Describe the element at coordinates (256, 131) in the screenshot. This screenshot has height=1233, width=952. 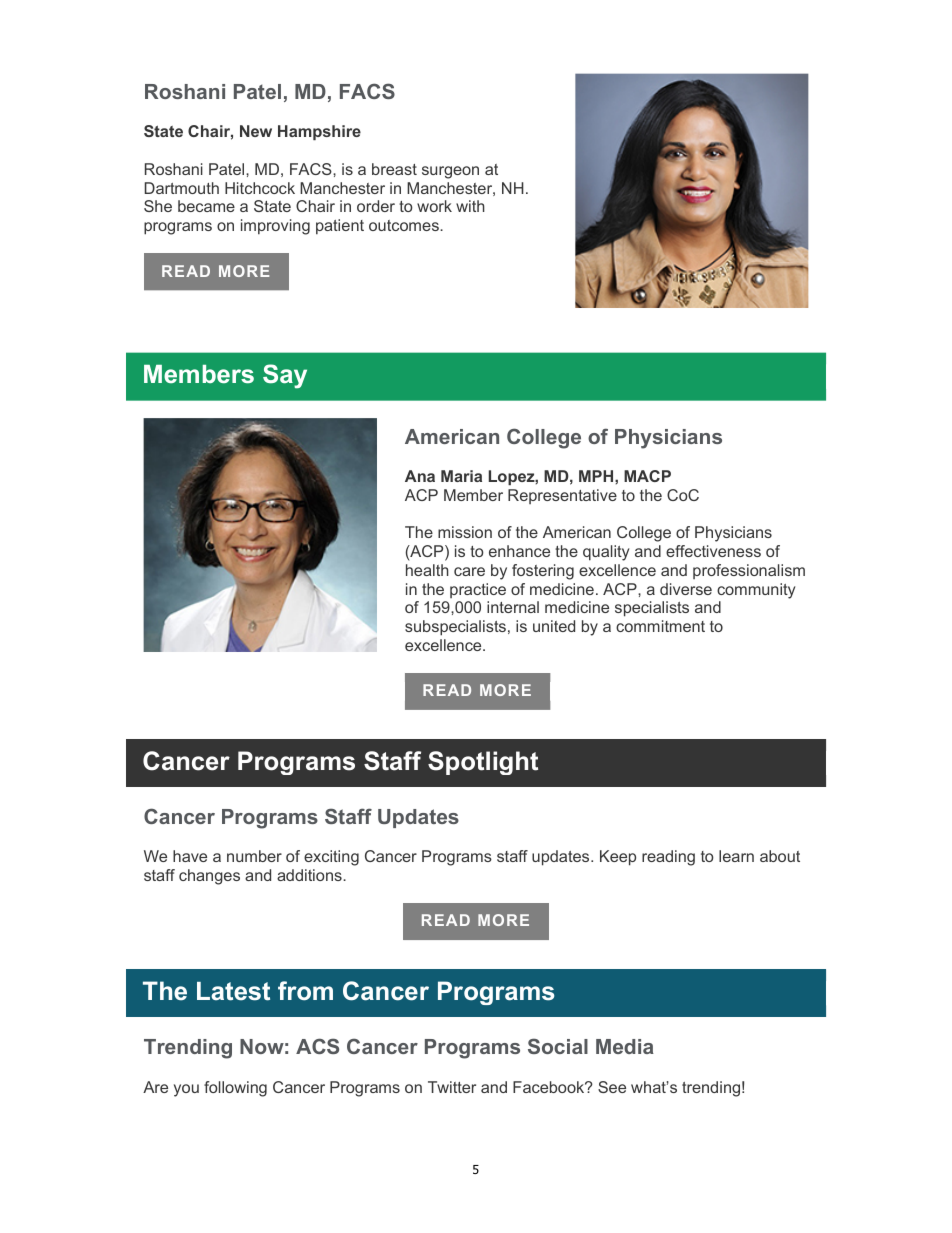
I see `New` at that location.
